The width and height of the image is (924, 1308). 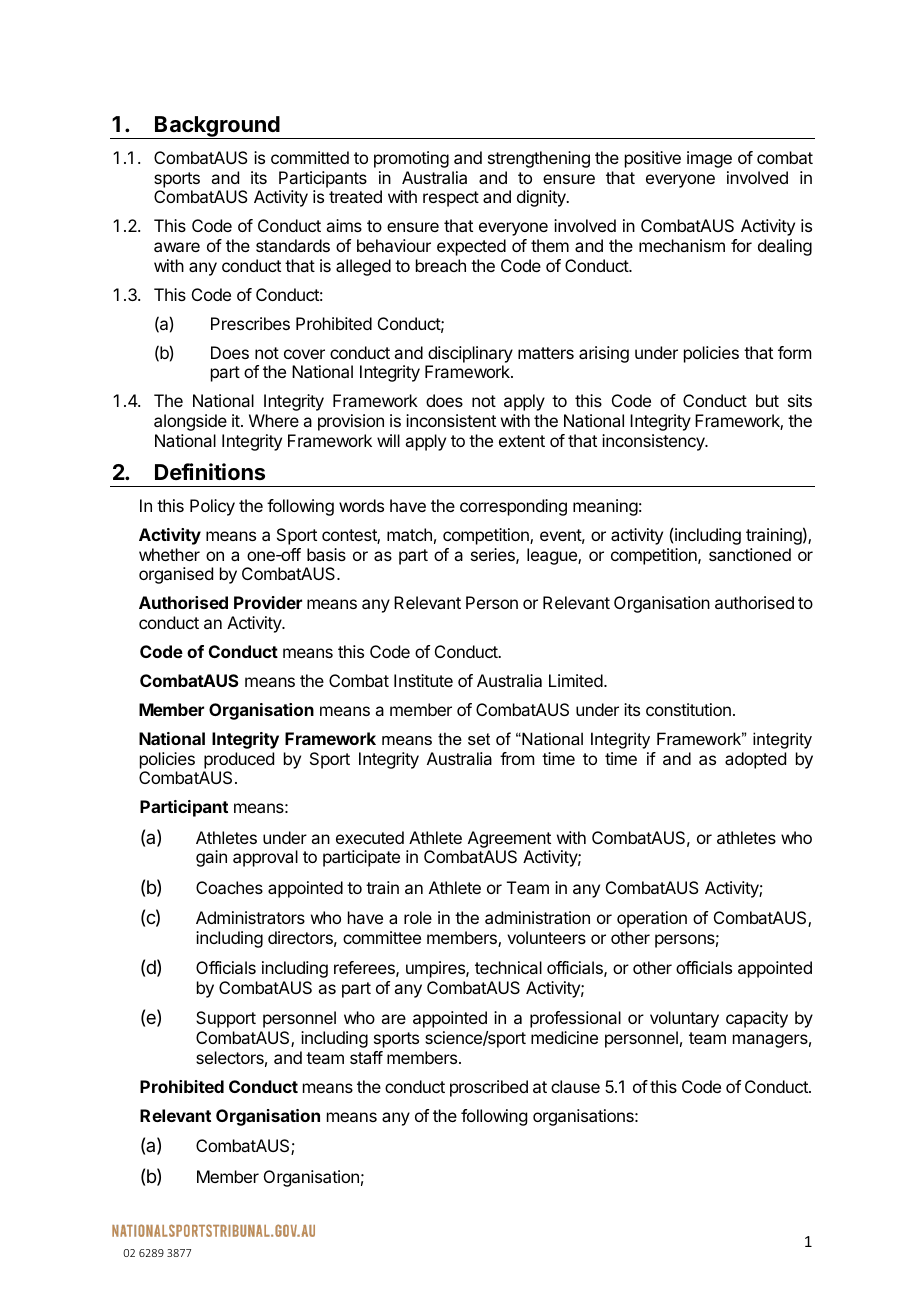 I want to click on sanctioned, so click(x=750, y=554).
